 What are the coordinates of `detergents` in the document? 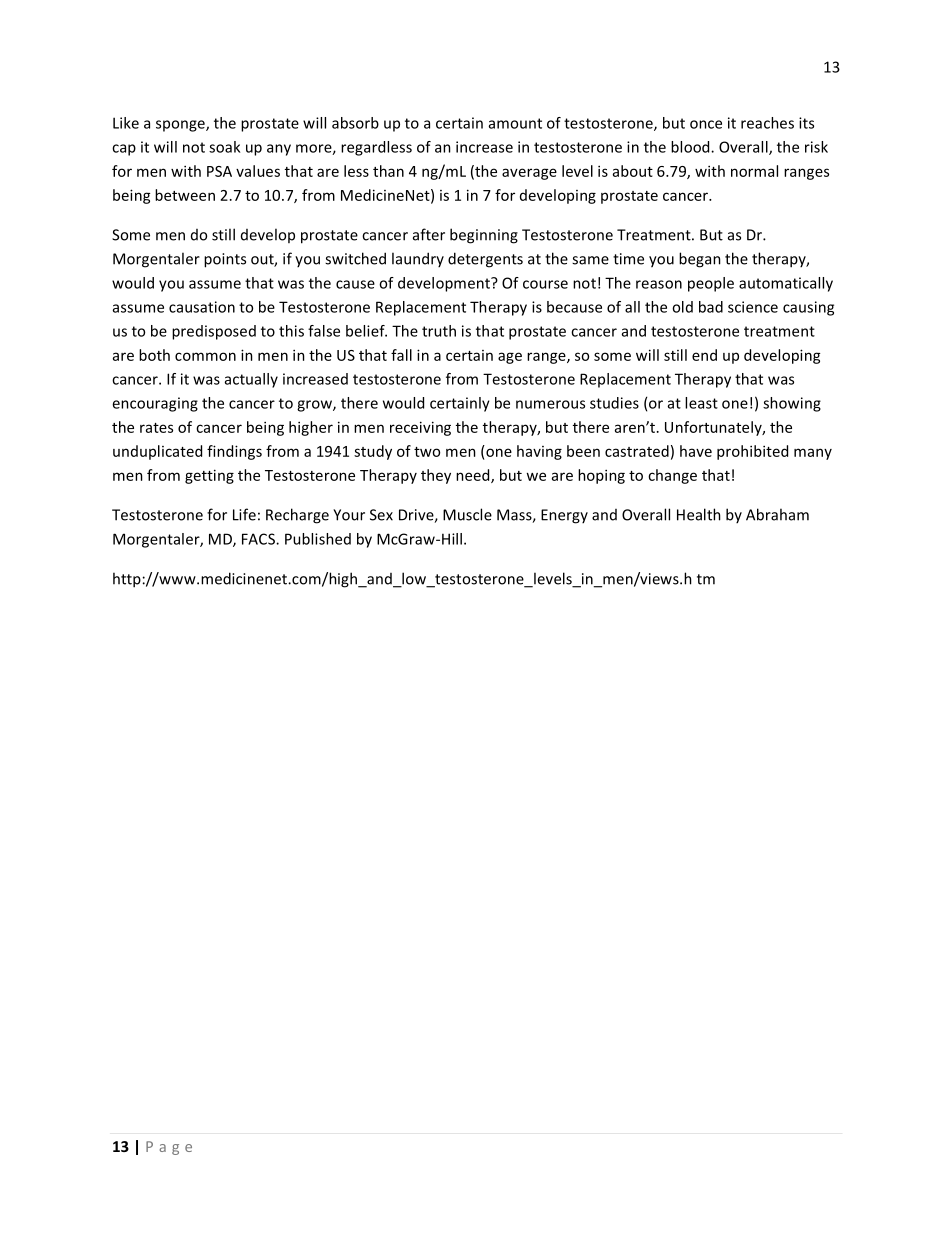 It's located at (485, 260).
